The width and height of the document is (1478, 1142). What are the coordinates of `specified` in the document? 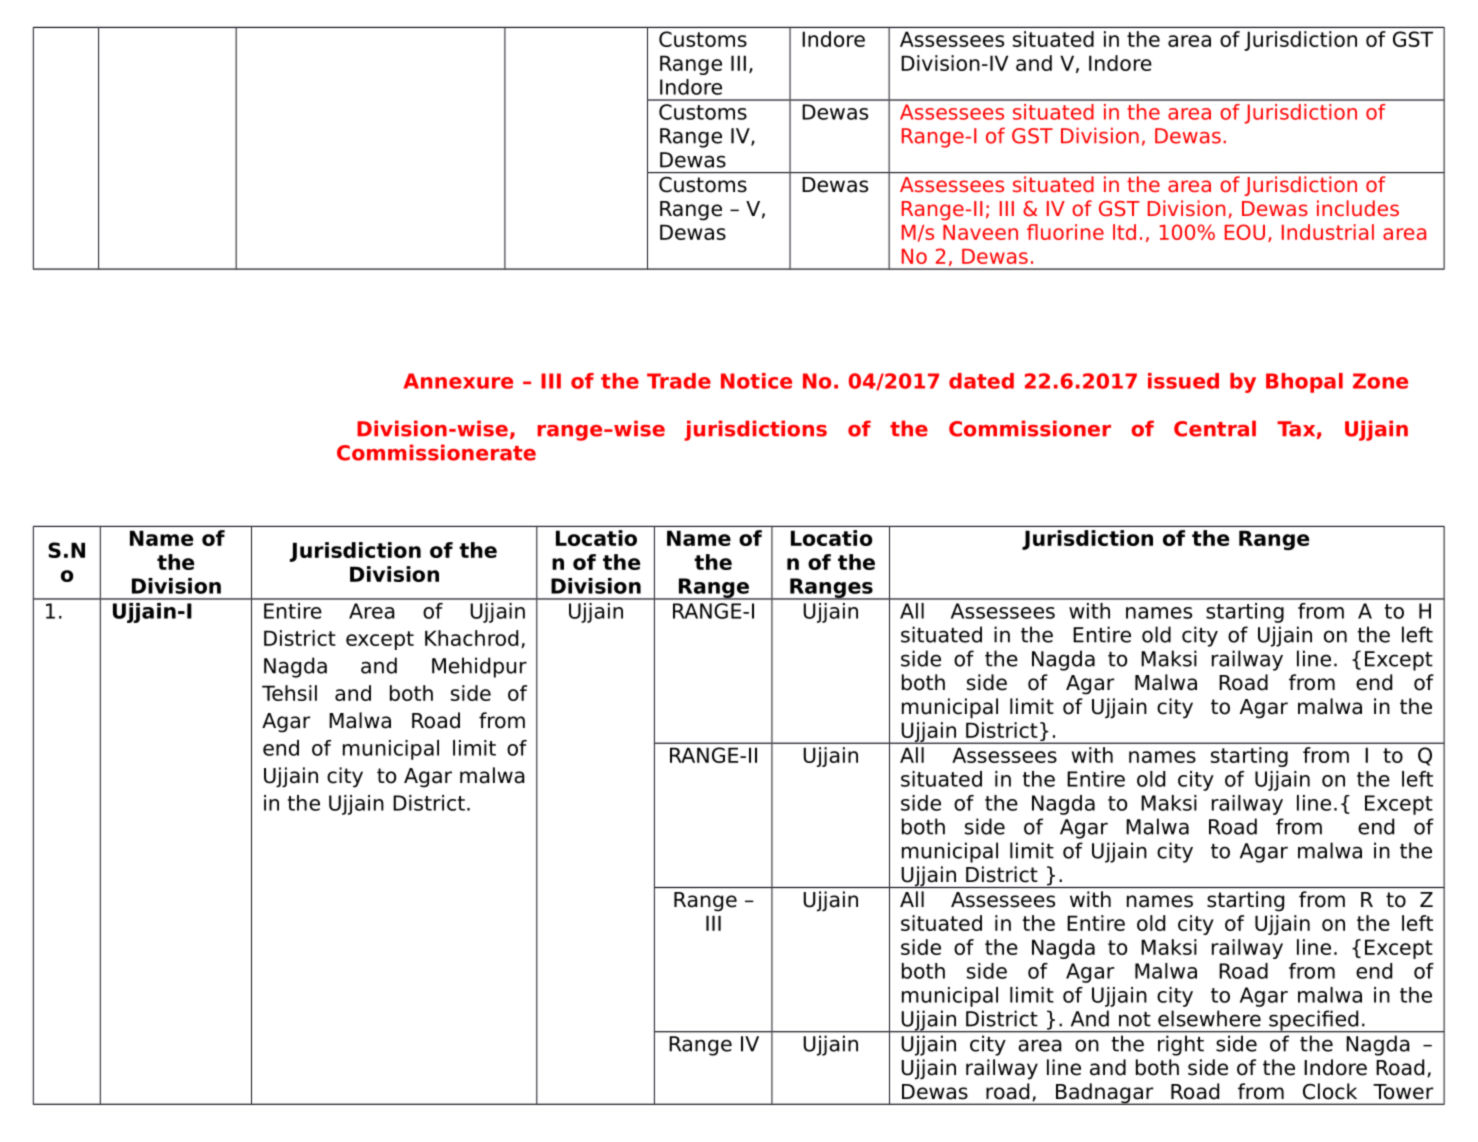 It's located at (1314, 1021).
